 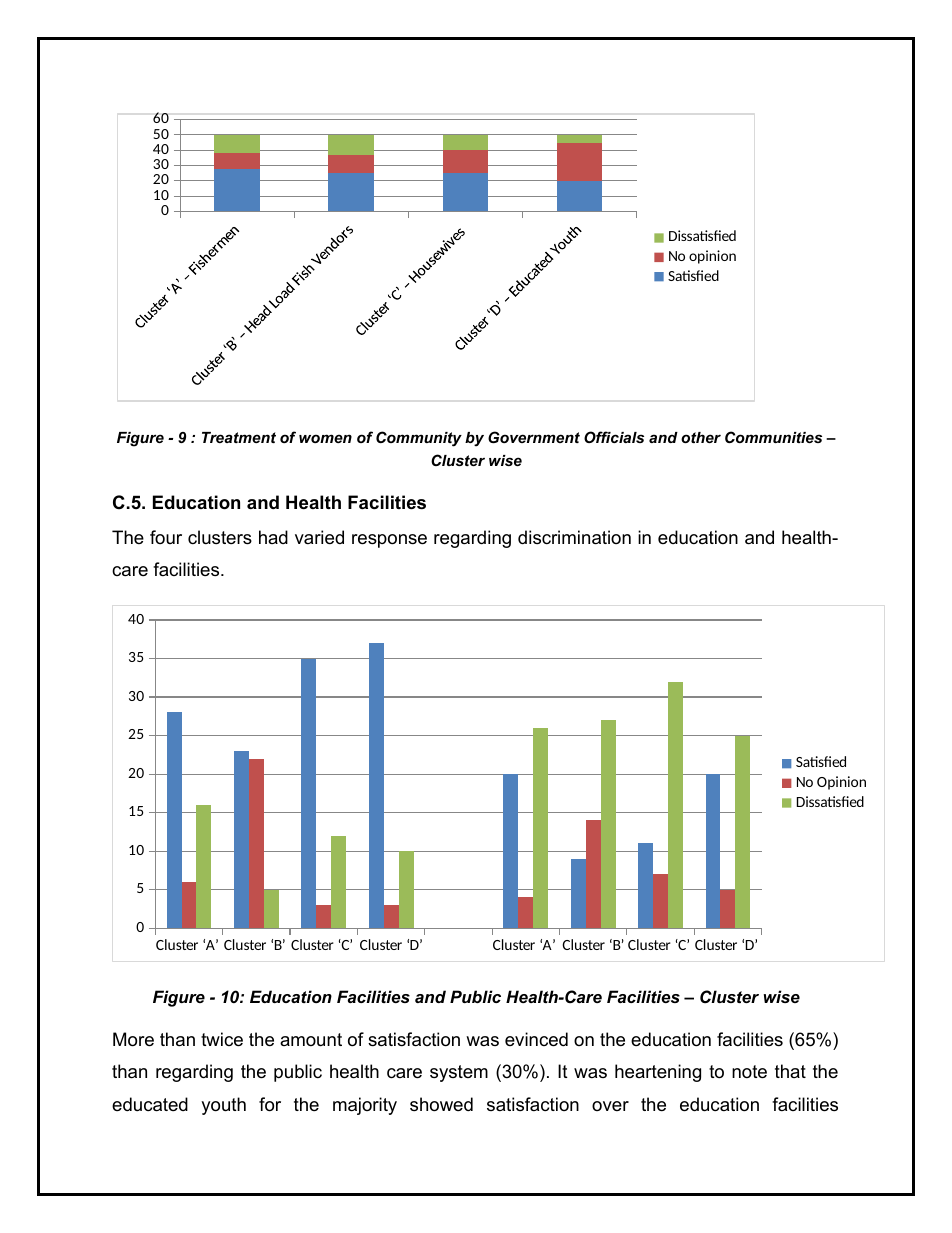 What do you see at coordinates (658, 1073) in the page?
I see `heartening` at bounding box center [658, 1073].
